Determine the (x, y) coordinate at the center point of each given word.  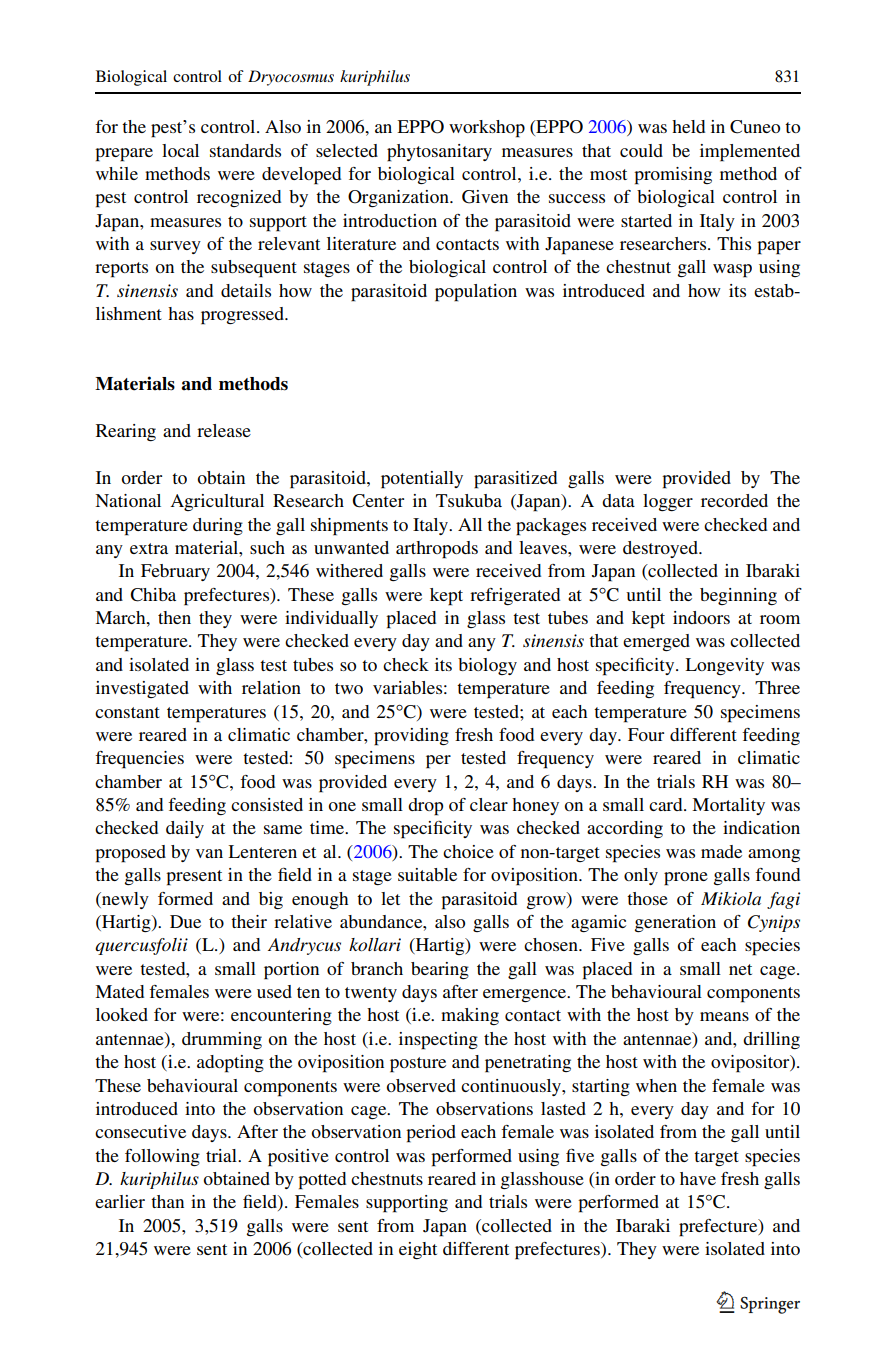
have (698, 1178)
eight (418, 1250)
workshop (487, 129)
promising (673, 176)
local (180, 150)
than (167, 1201)
